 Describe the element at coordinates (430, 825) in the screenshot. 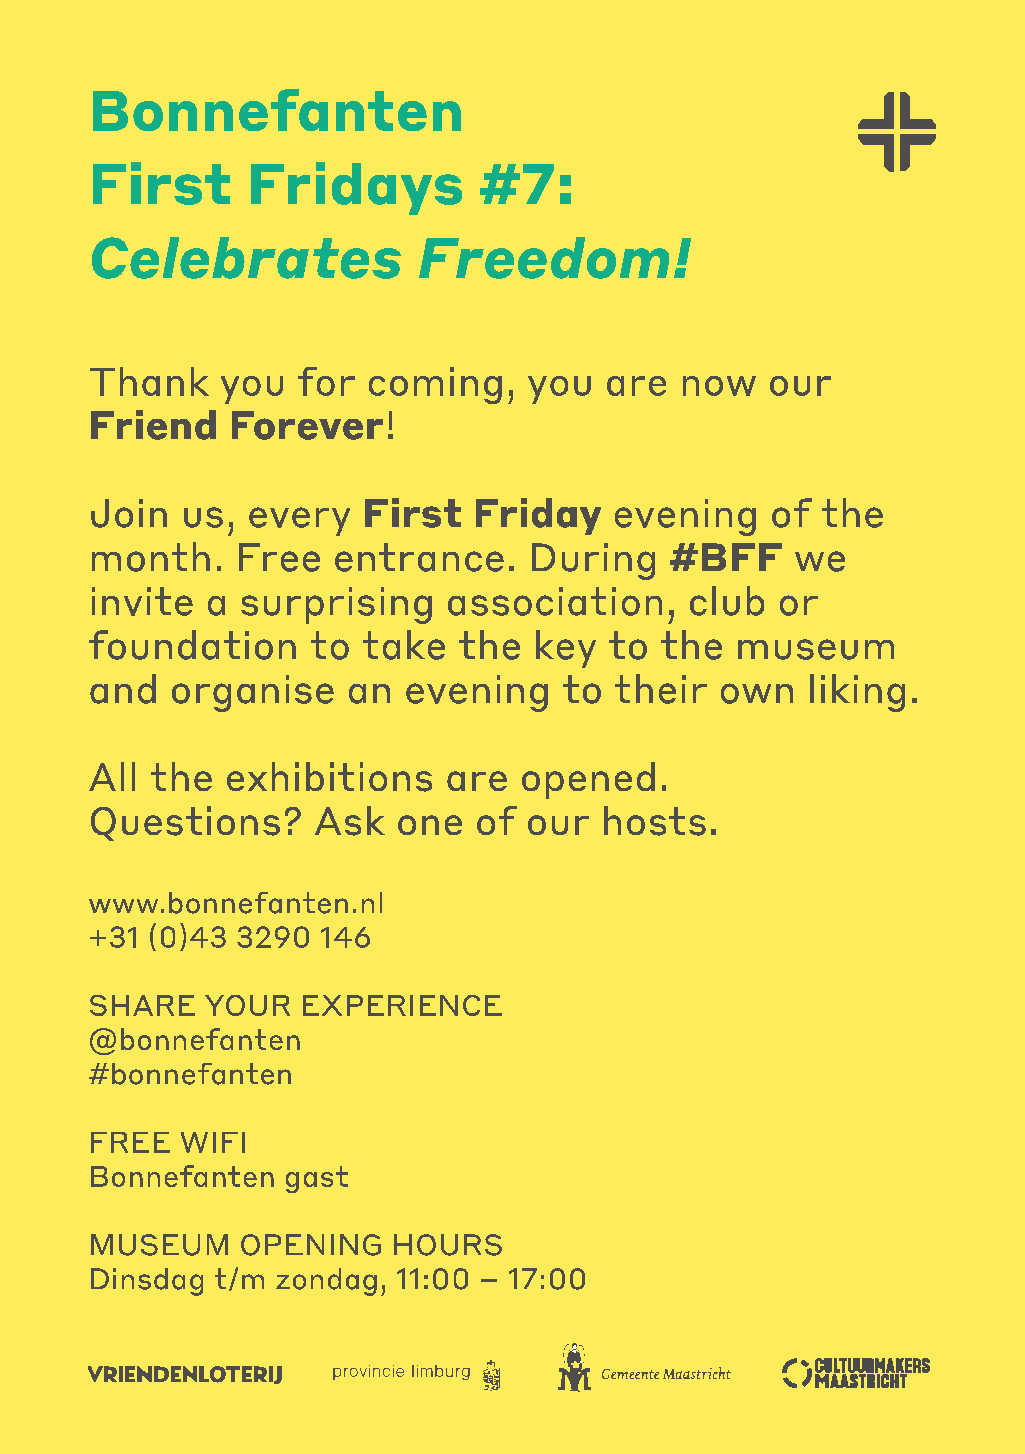

I see `one` at that location.
